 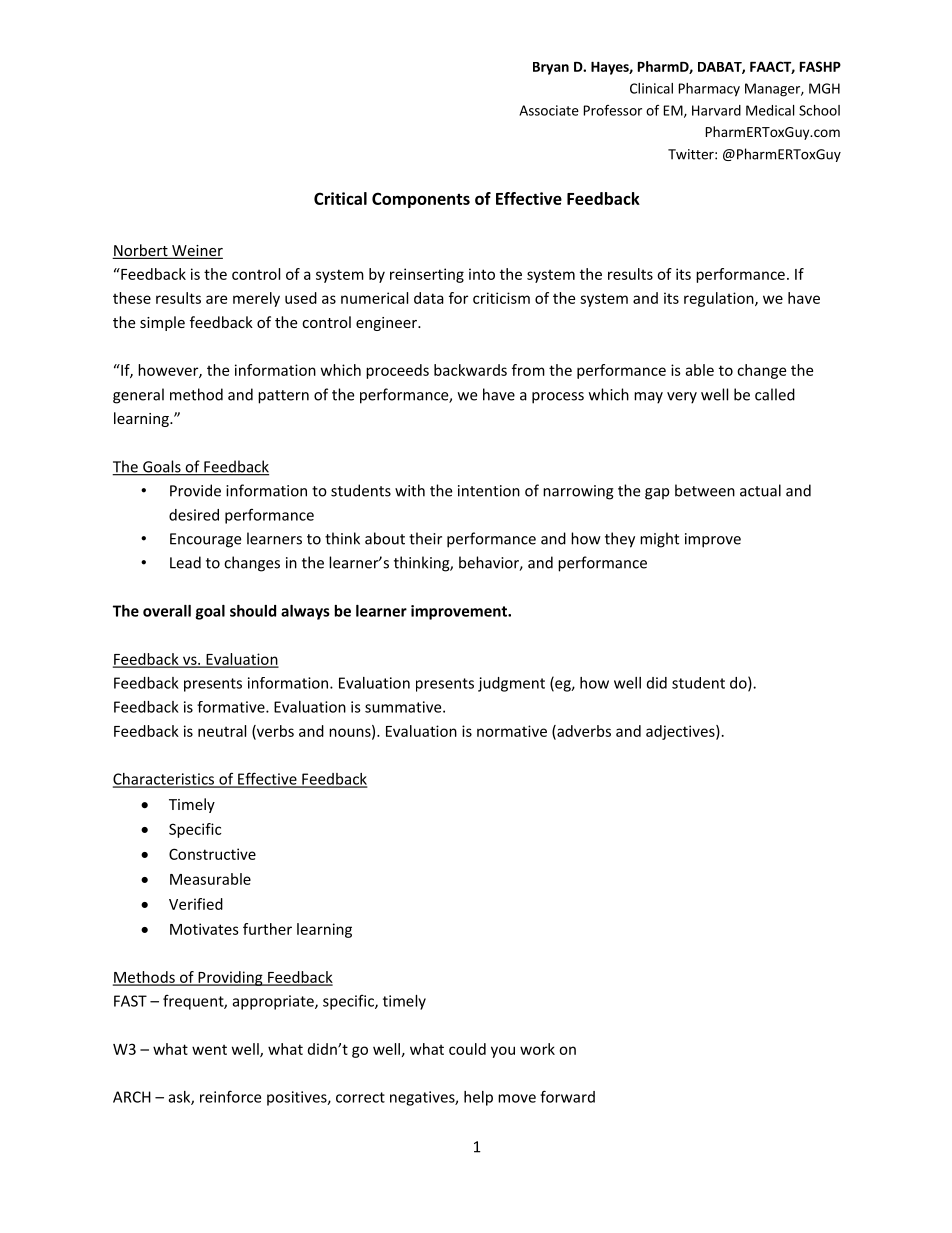 What do you see at coordinates (720, 299) in the screenshot?
I see `regulation` at bounding box center [720, 299].
